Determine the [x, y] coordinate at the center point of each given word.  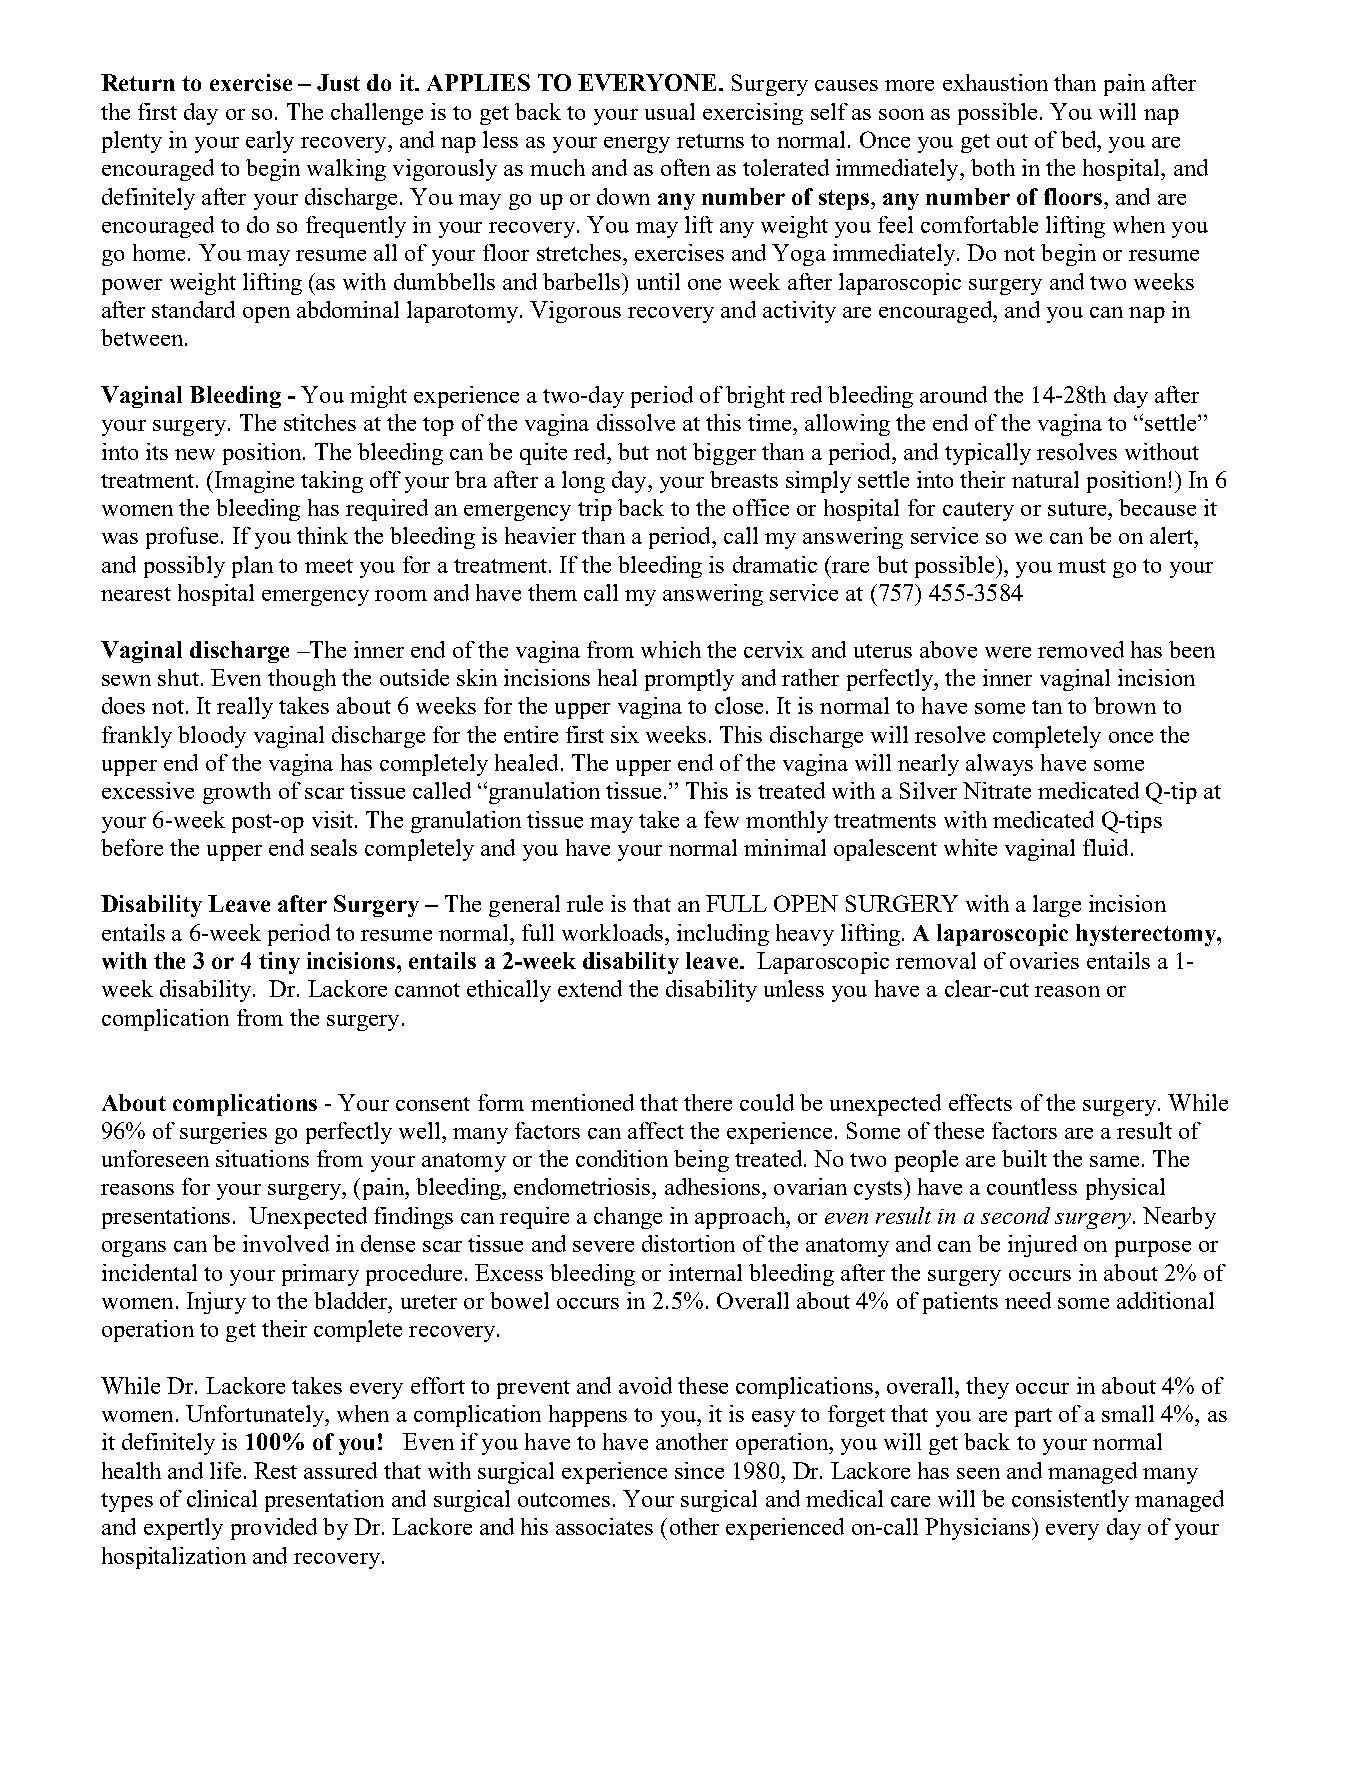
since [699, 1470]
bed [1080, 139]
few [721, 819]
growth [237, 793]
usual [670, 111]
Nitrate [997, 790]
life [225, 1470]
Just [338, 82]
